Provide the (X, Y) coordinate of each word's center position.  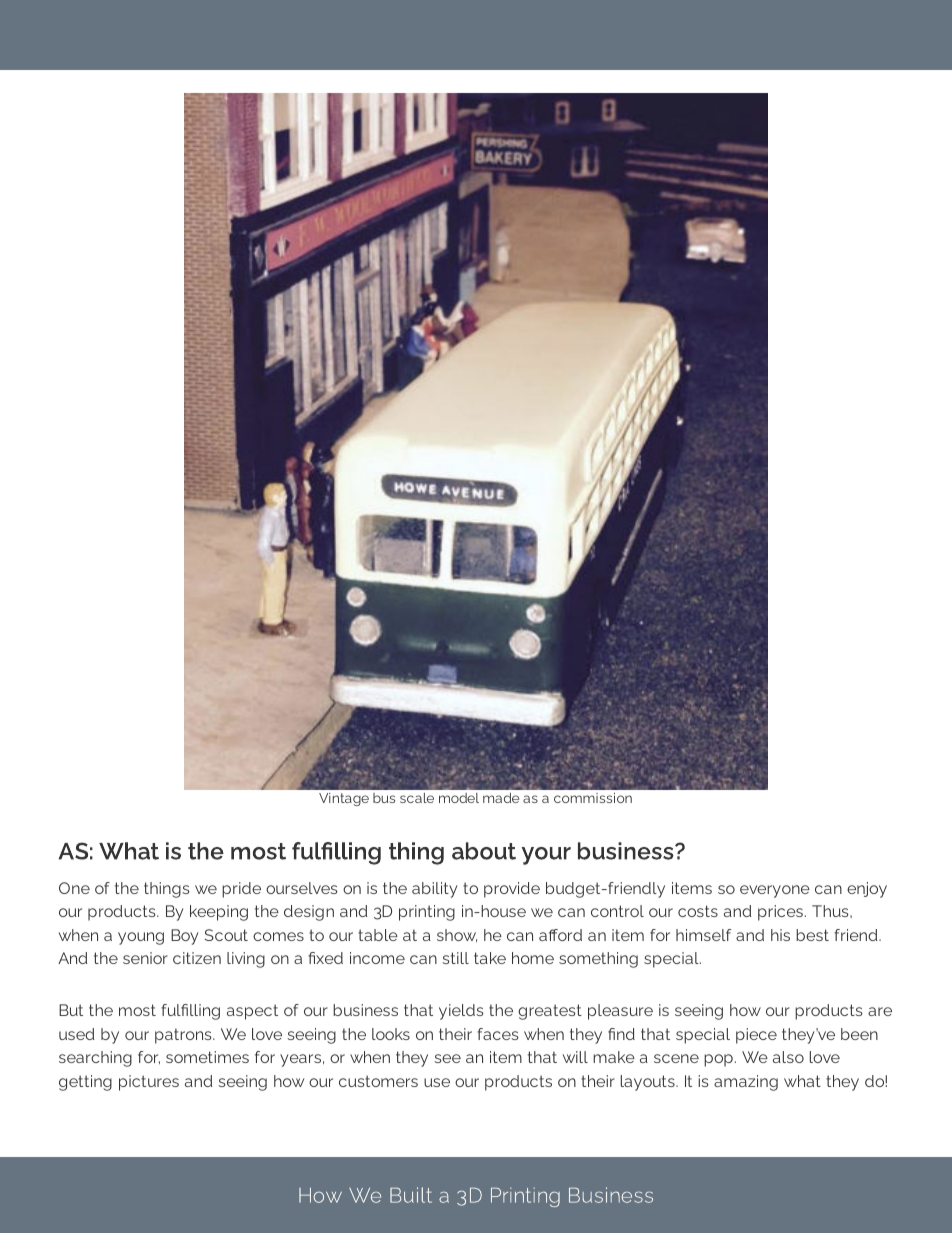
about (484, 851)
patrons (184, 1036)
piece (756, 1036)
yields (461, 1012)
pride (241, 890)
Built (411, 1195)
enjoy (867, 890)
